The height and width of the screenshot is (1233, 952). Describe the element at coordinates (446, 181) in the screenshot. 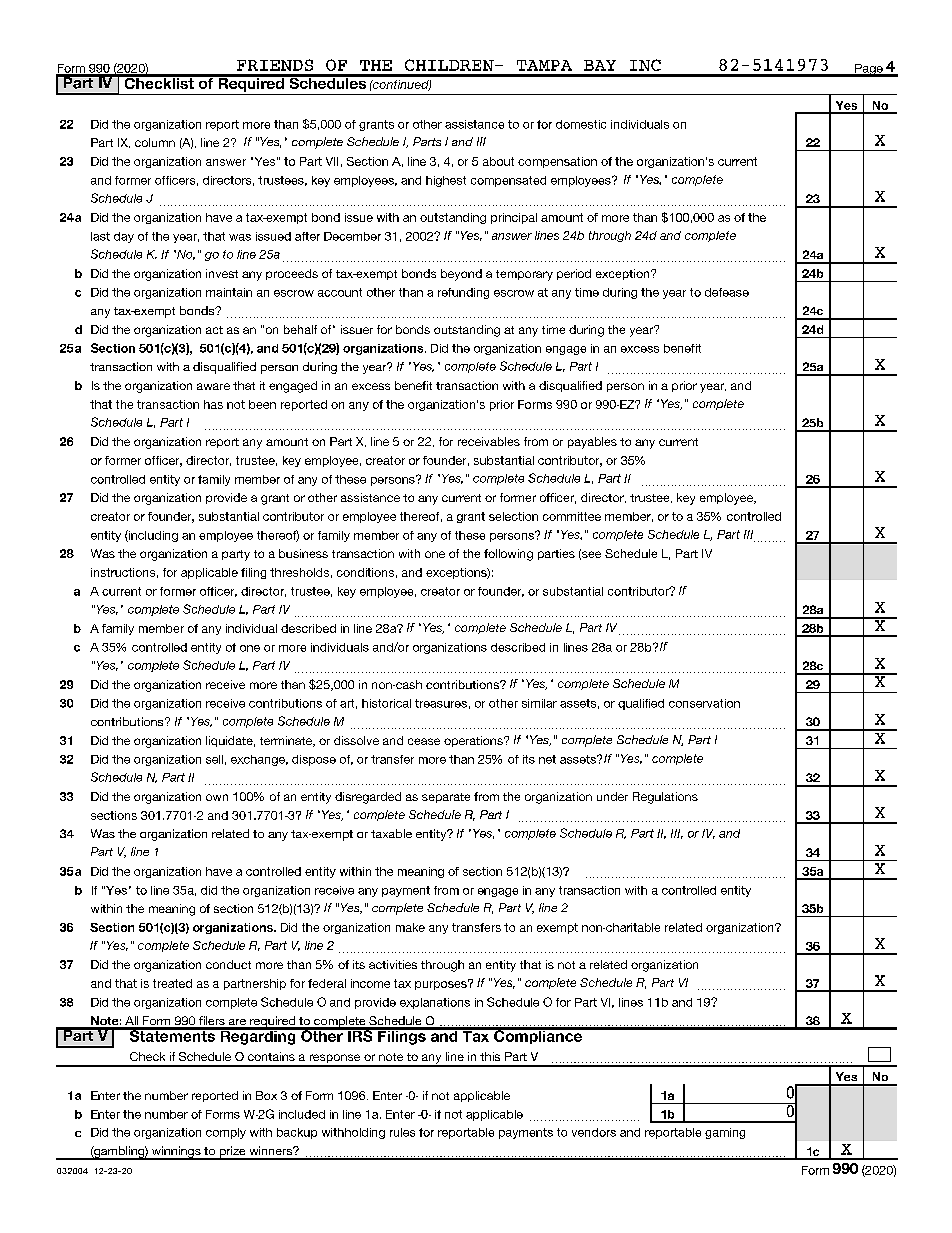

I see `highest` at that location.
